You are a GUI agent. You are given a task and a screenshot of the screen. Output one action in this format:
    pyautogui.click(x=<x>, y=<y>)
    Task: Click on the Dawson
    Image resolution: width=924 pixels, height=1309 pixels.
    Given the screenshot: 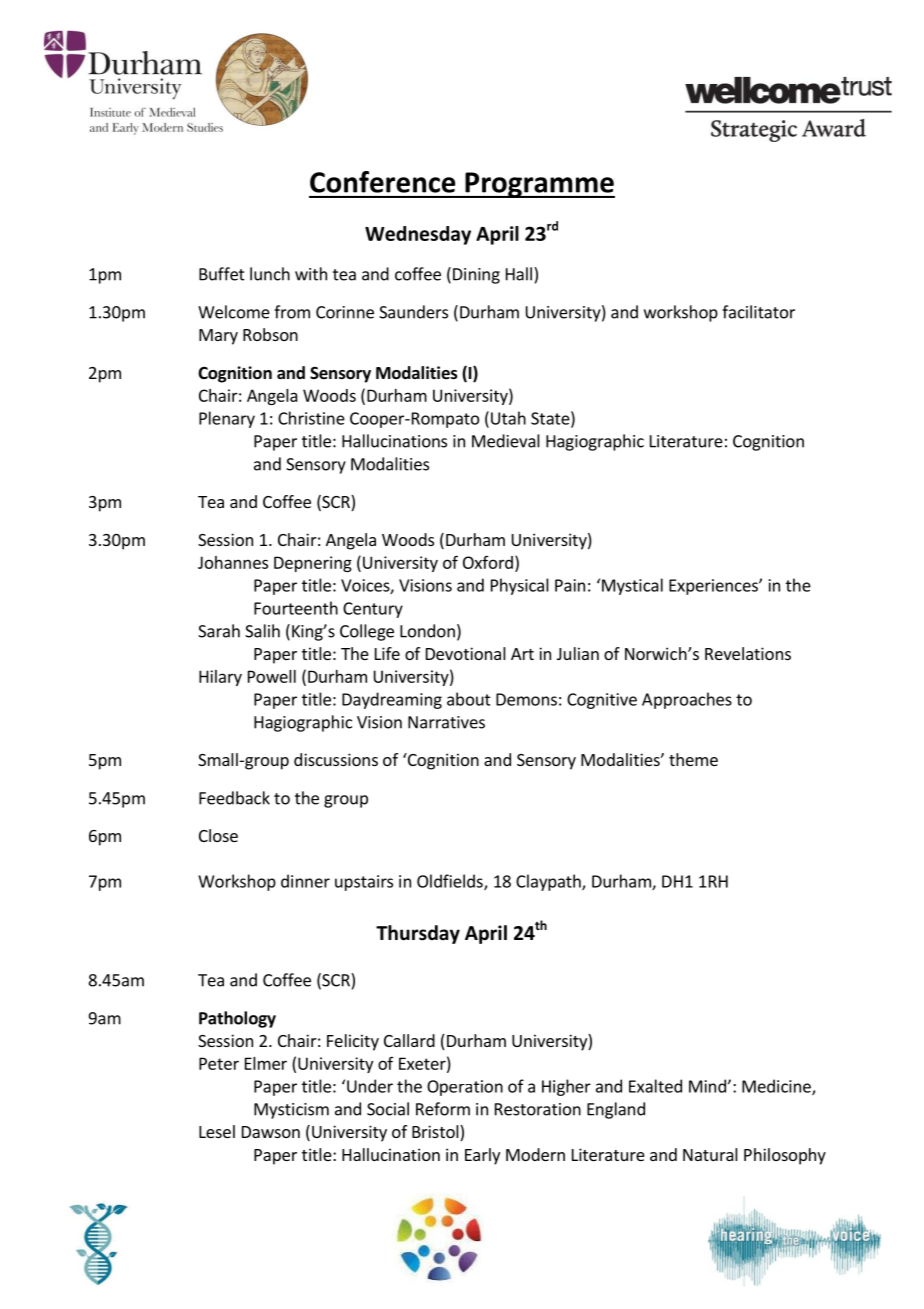 What is the action you would take?
    pyautogui.click(x=271, y=1132)
